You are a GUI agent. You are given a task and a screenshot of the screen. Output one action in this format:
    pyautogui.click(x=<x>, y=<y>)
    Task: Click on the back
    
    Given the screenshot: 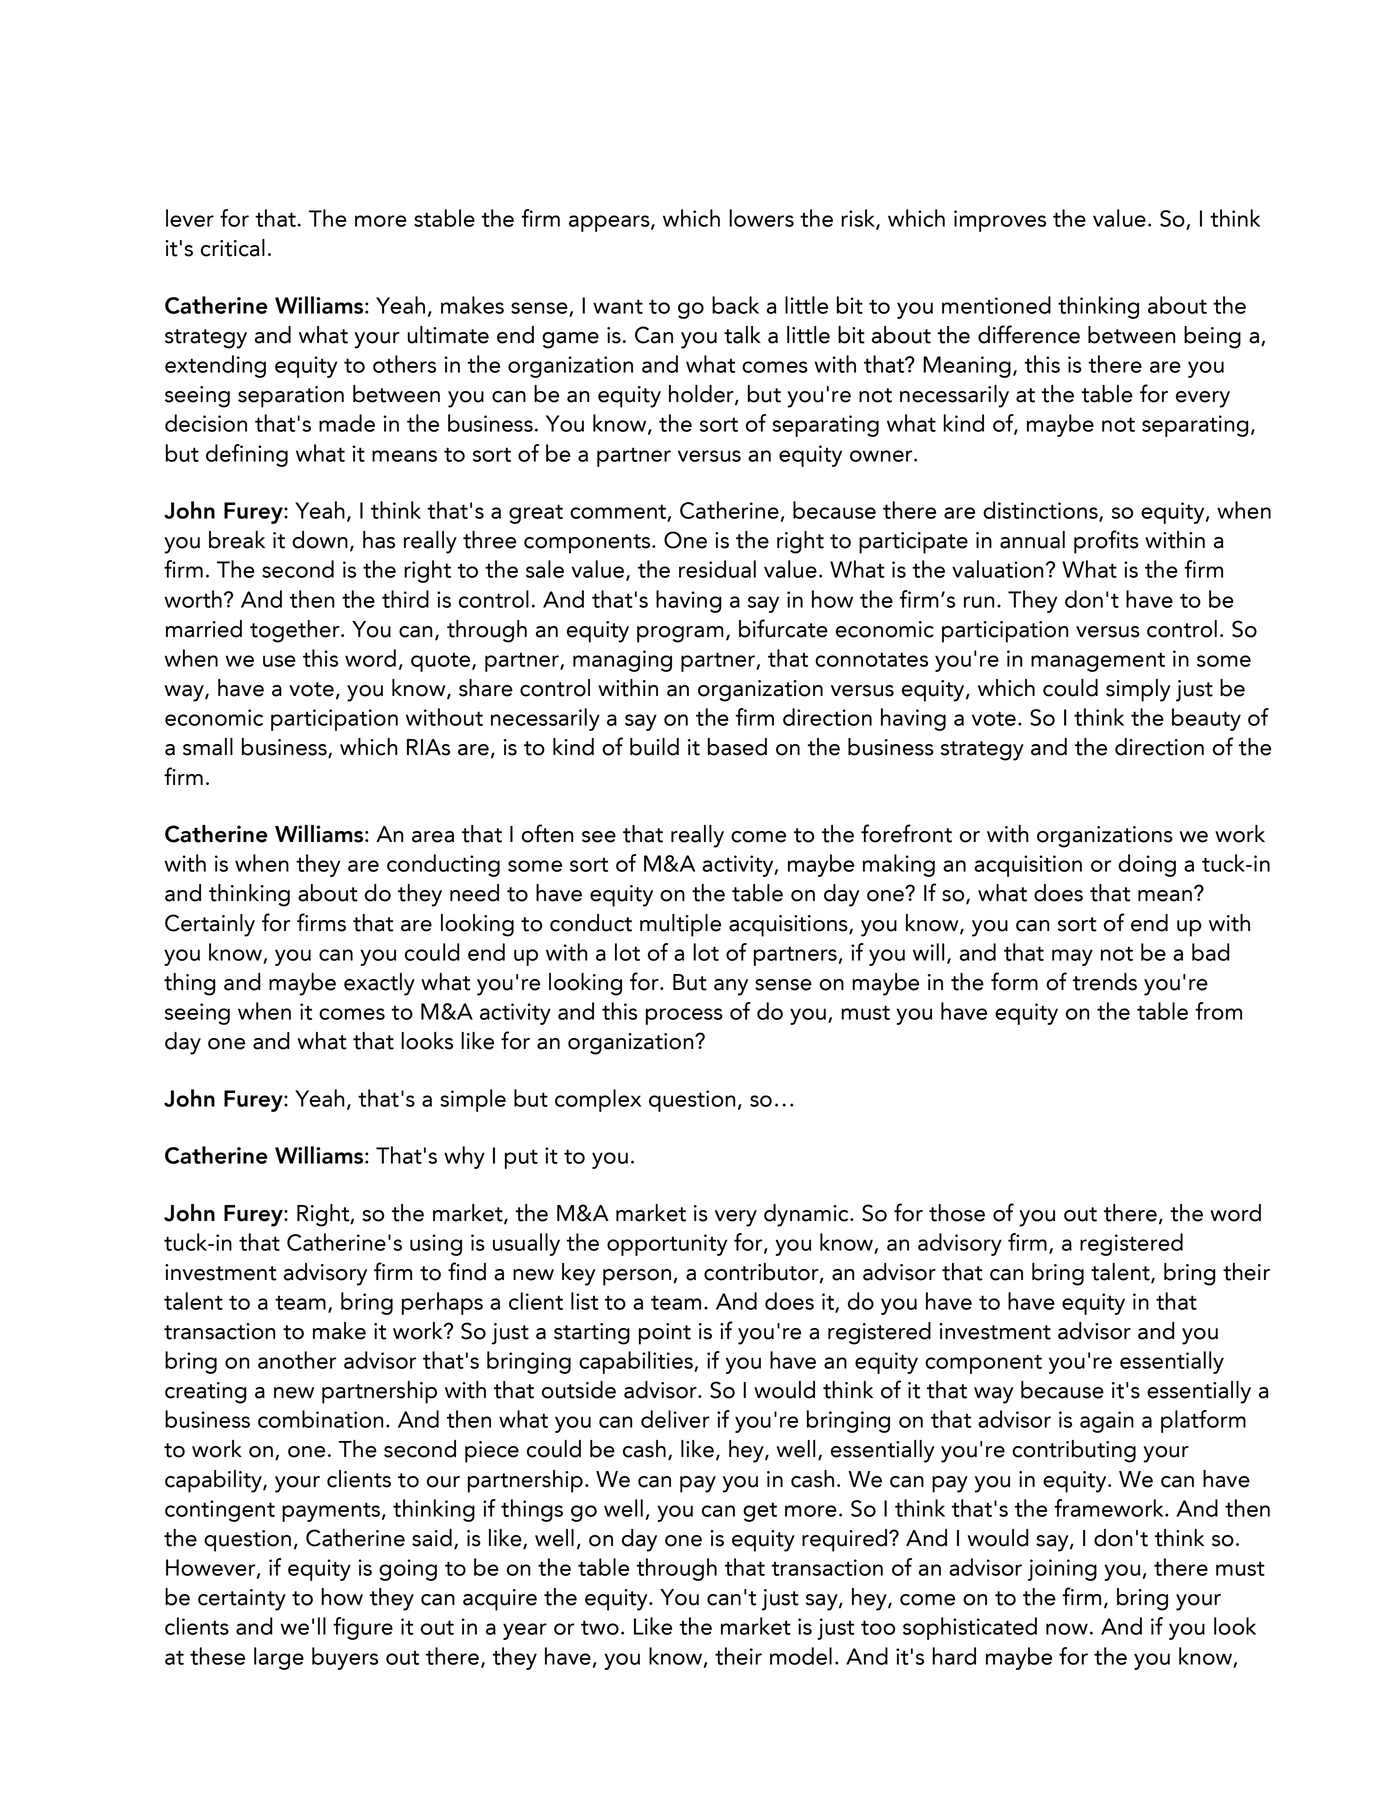 What is the action you would take?
    pyautogui.click(x=735, y=305)
